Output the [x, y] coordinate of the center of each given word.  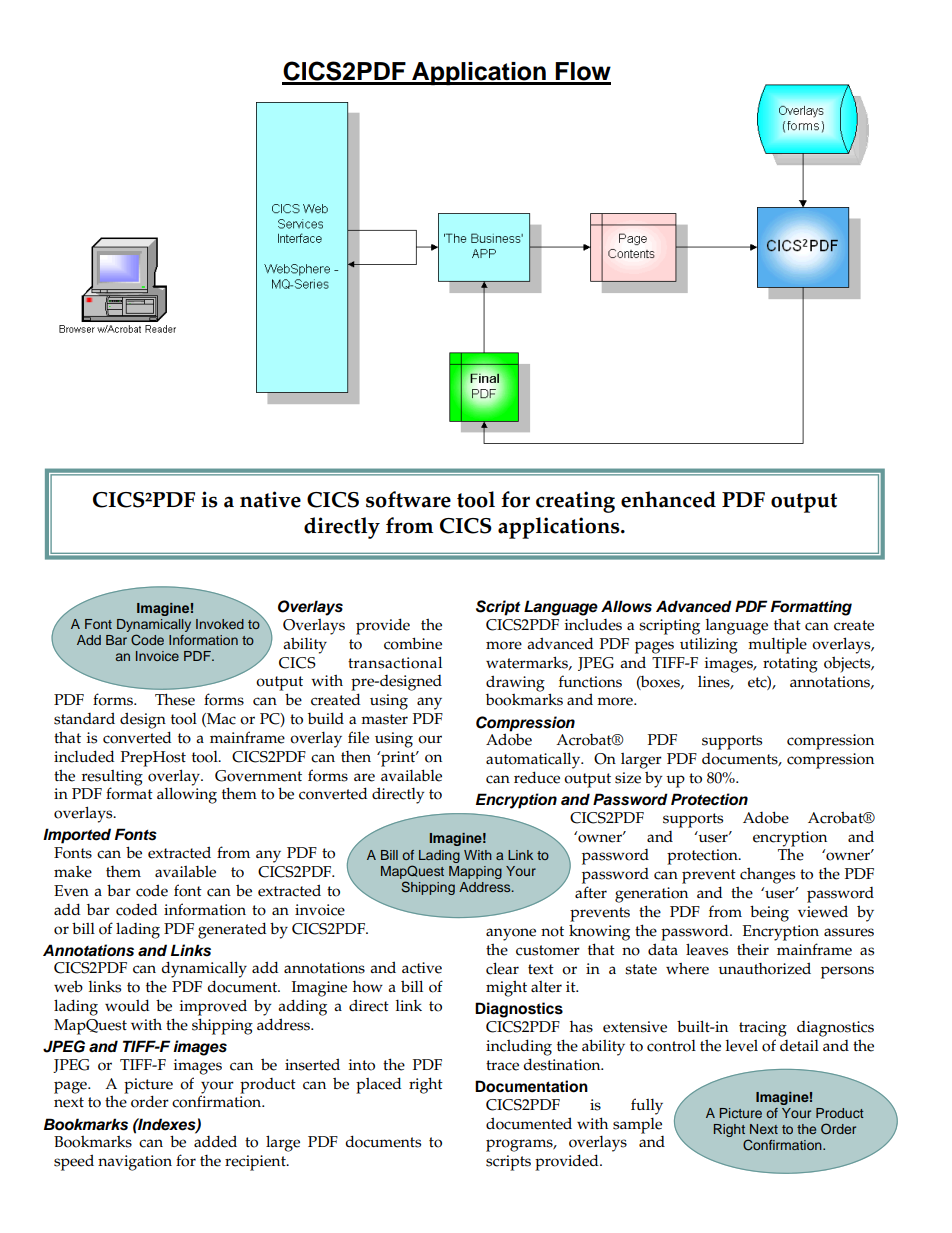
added [215, 1140]
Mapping [475, 872]
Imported [77, 836]
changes [767, 875]
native [270, 499]
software [408, 499]
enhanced [668, 499]
